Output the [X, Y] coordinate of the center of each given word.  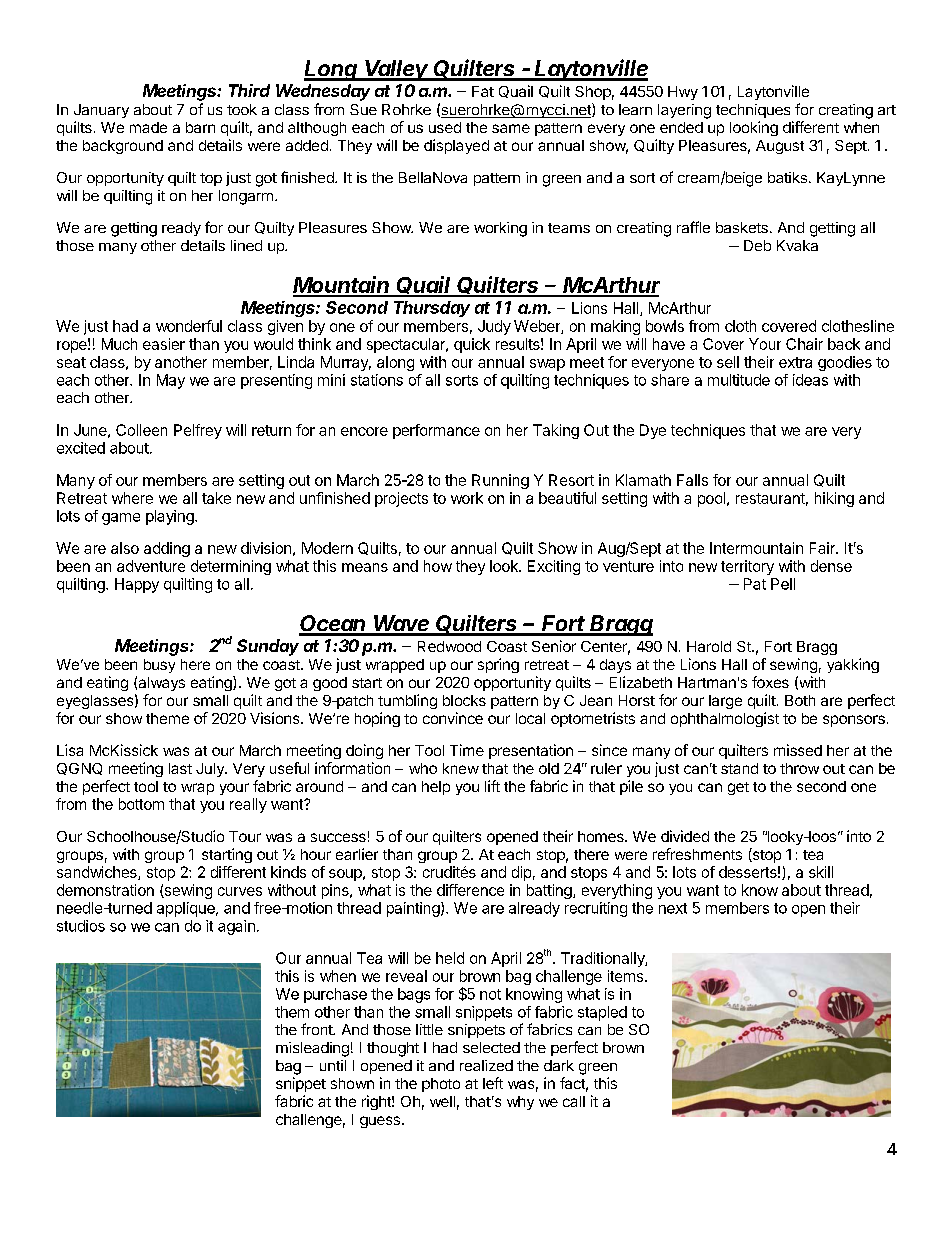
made [148, 127]
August [780, 147]
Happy [137, 585]
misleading [312, 1049]
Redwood [449, 646]
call [574, 1101]
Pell [783, 584]
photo [441, 1085]
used [445, 127]
